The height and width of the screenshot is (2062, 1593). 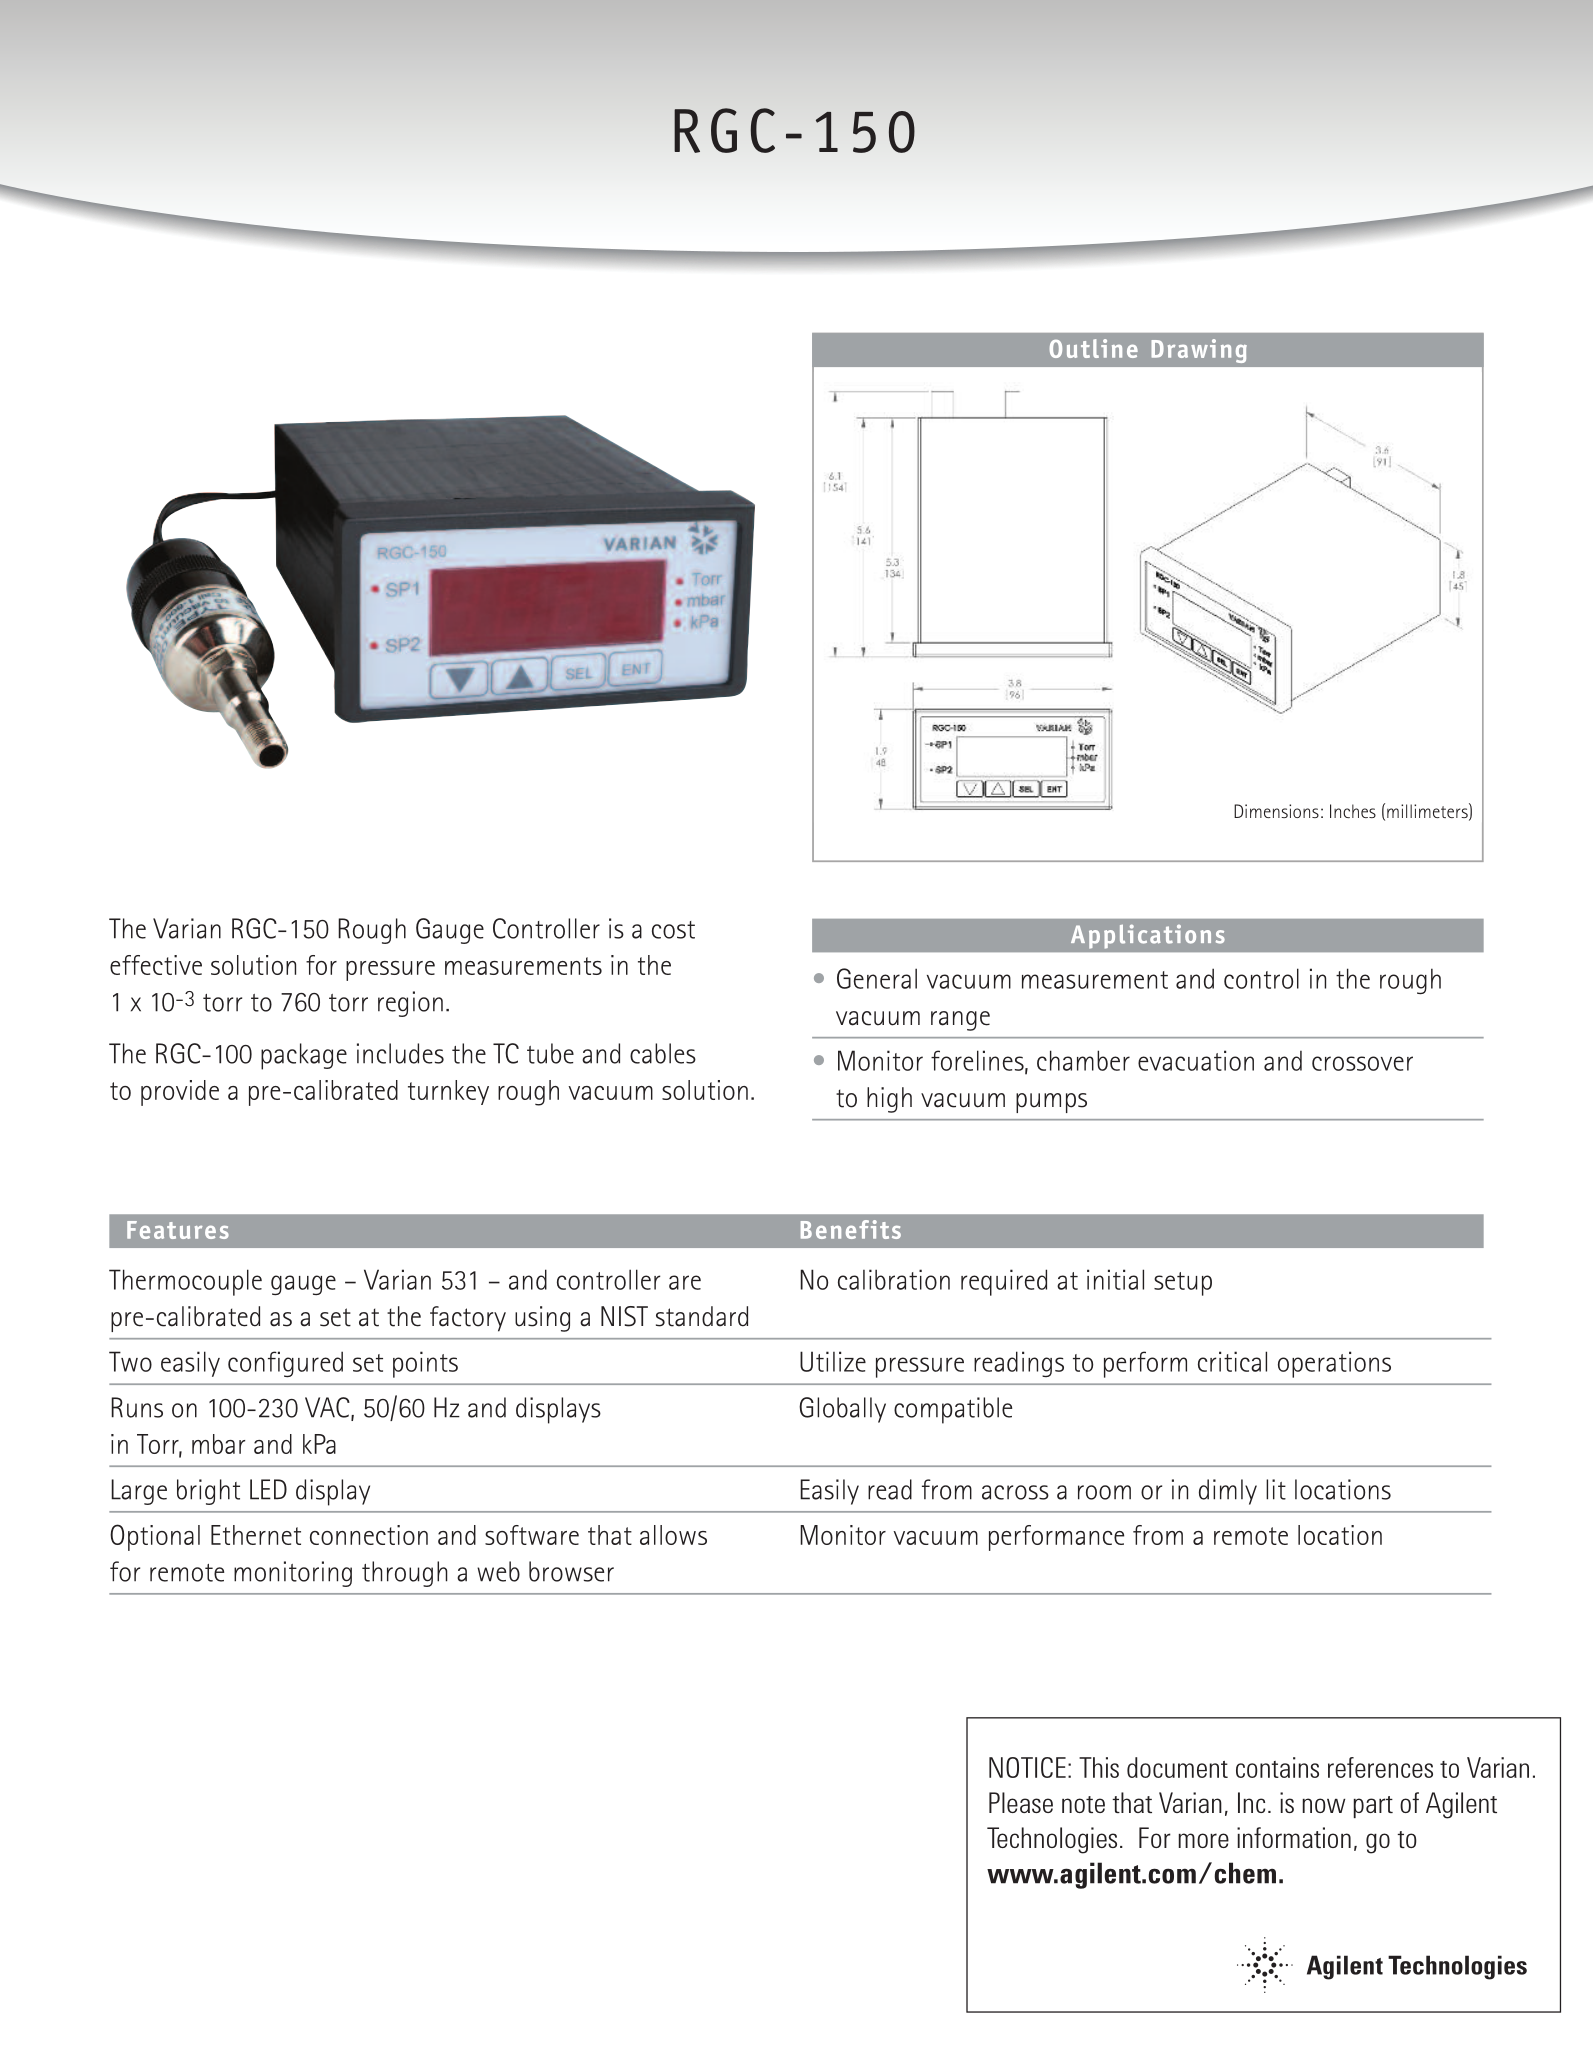 What do you see at coordinates (889, 1100) in the screenshot?
I see `high` at bounding box center [889, 1100].
